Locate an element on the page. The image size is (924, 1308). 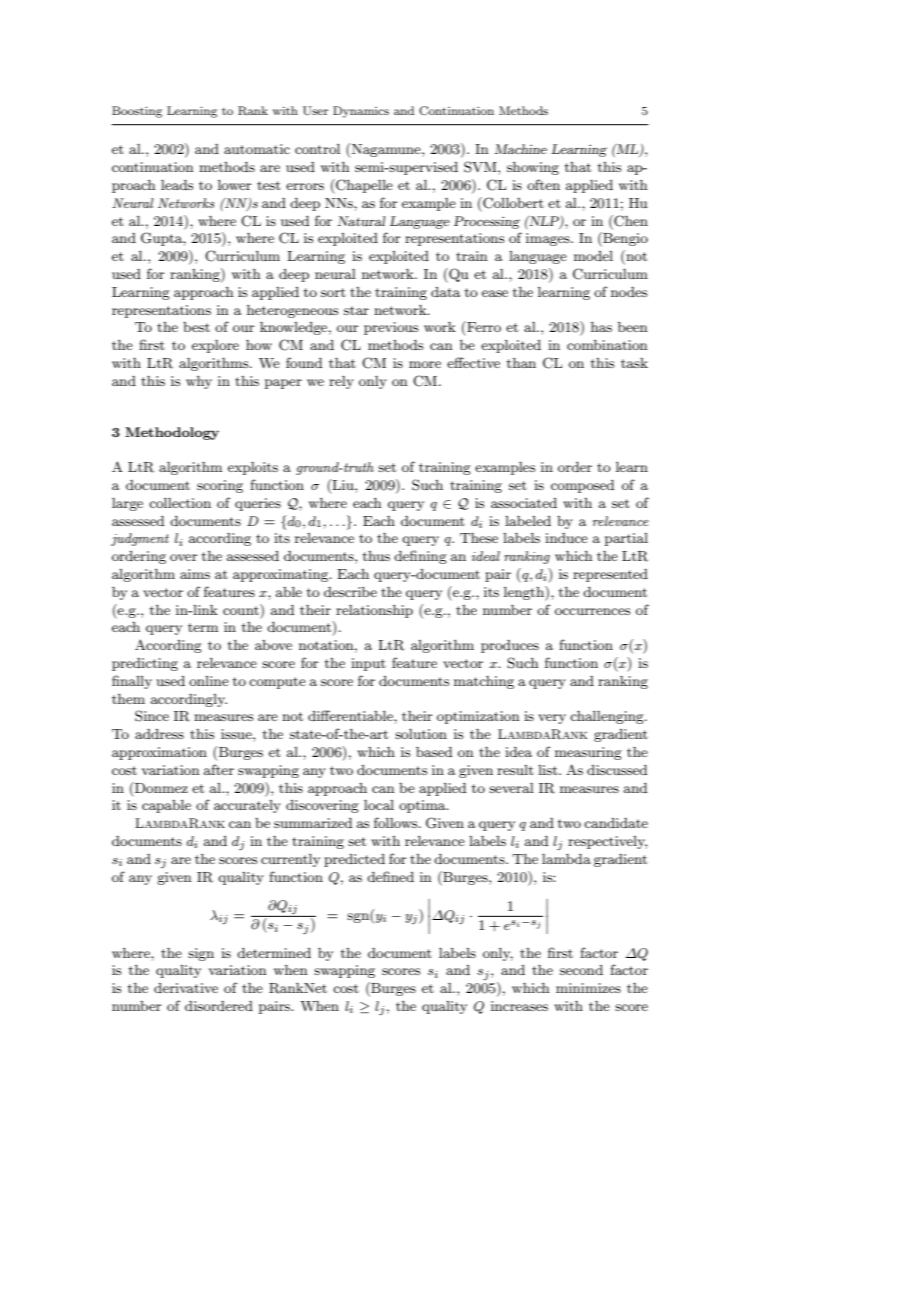
best is located at coordinates (196, 327).
